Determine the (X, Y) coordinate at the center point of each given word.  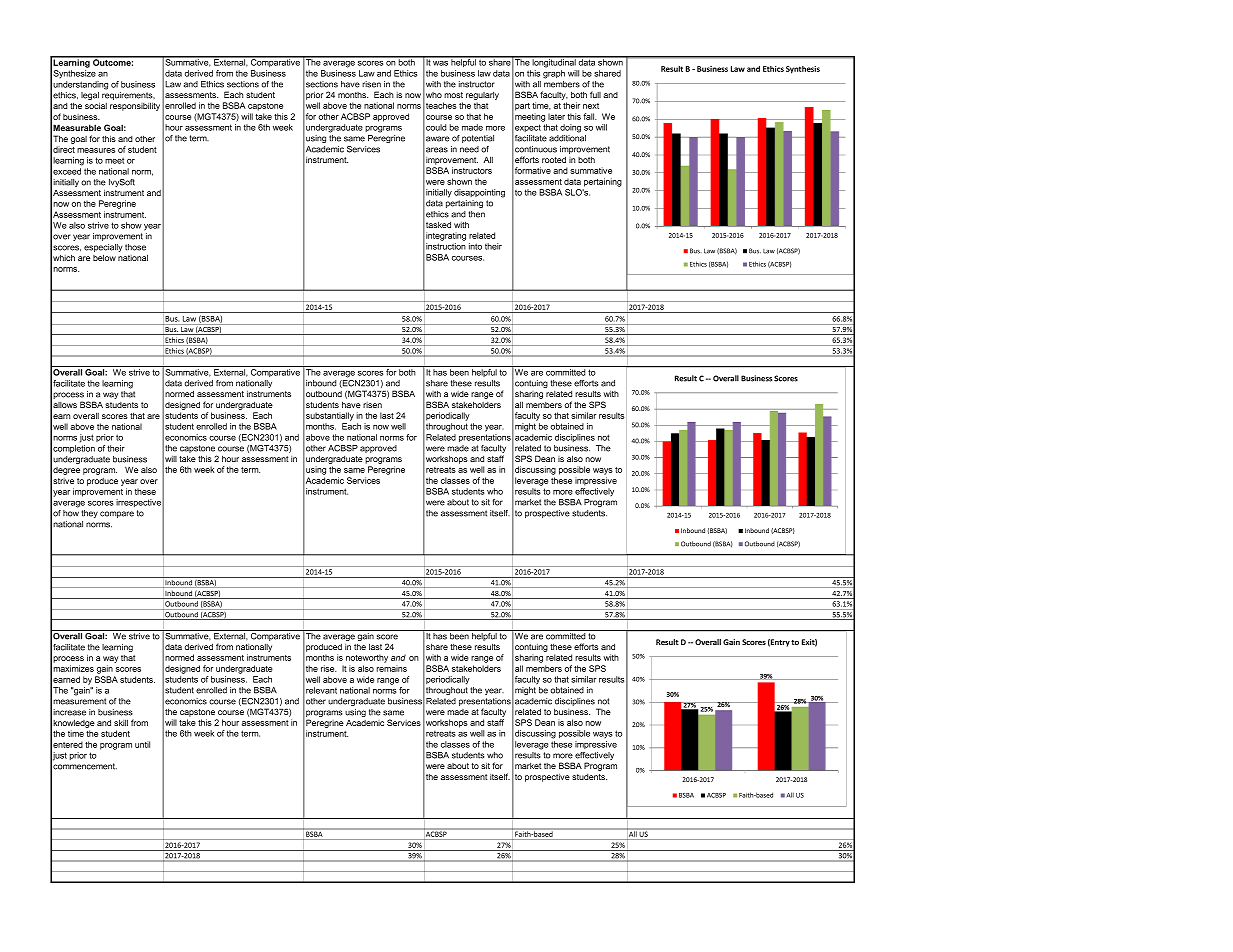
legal (90, 97)
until (142, 744)
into (475, 246)
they (89, 514)
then (477, 214)
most (453, 95)
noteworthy (367, 658)
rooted (554, 159)
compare (117, 514)
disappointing (479, 193)
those (135, 247)
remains (392, 668)
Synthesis (803, 70)
